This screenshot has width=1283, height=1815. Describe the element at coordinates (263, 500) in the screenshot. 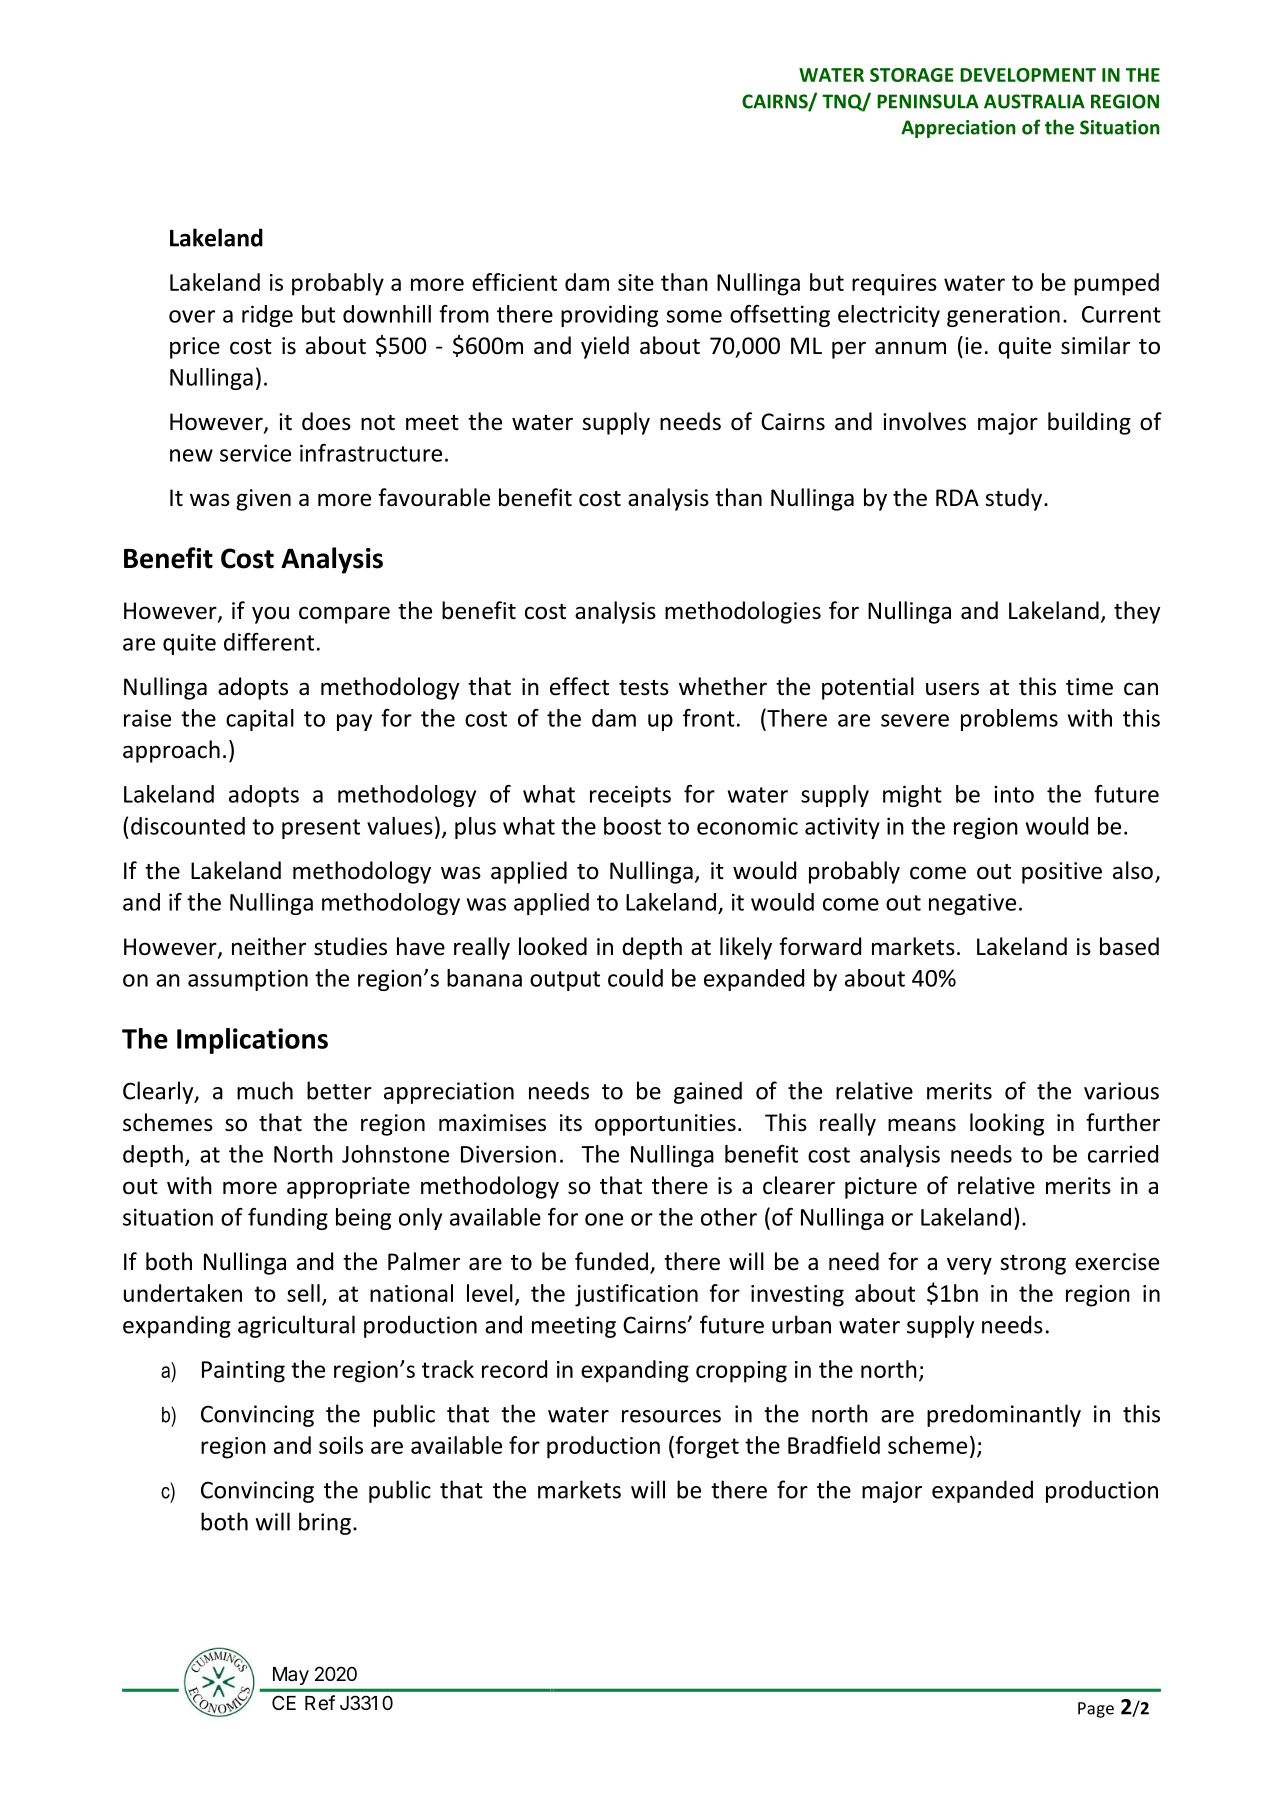

I see `given` at that location.
